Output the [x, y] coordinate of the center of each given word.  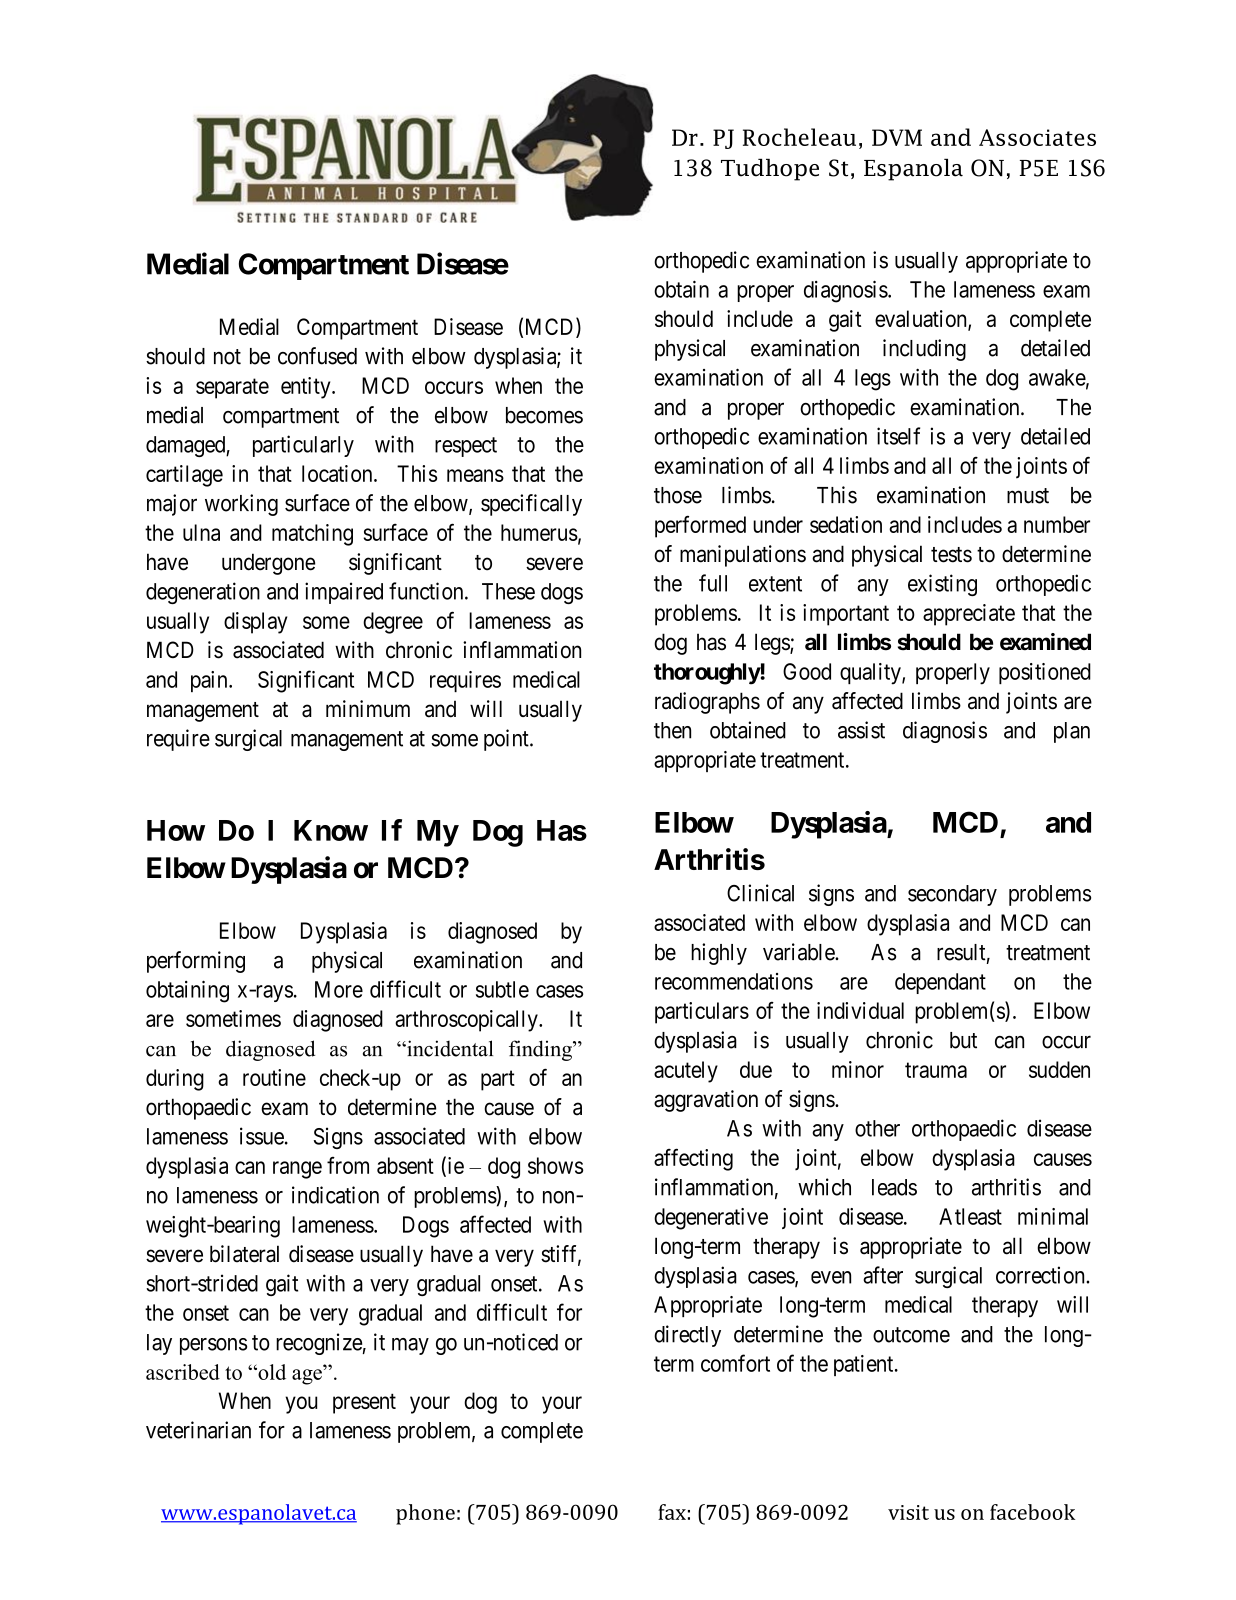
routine [274, 1077]
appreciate [969, 615]
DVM [897, 137]
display [255, 623]
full [713, 583]
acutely [686, 1072]
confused [317, 356]
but [963, 1040]
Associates [1037, 137]
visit [908, 1512]
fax [672, 1512]
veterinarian [198, 1430]
